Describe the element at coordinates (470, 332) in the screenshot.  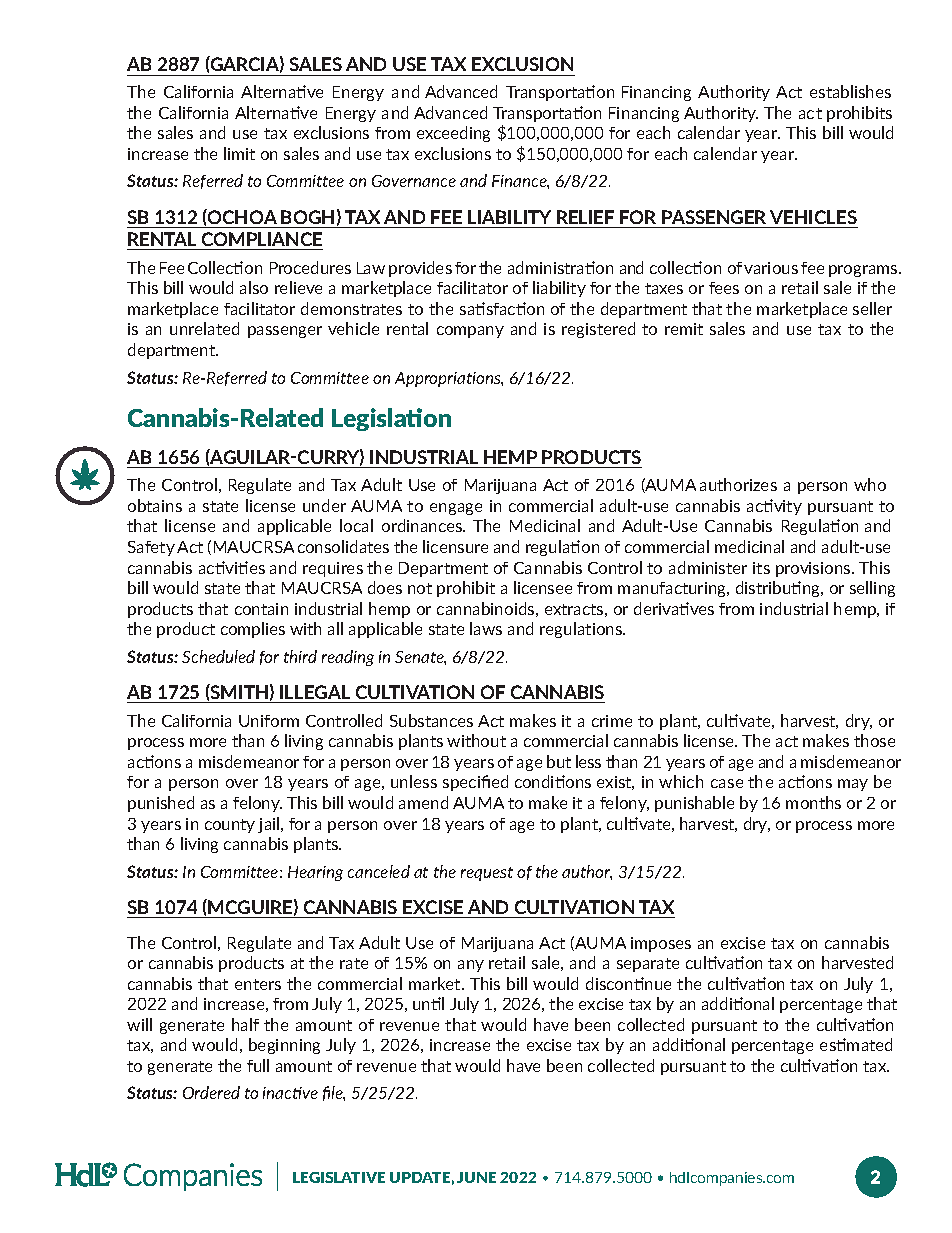
I see `company` at that location.
